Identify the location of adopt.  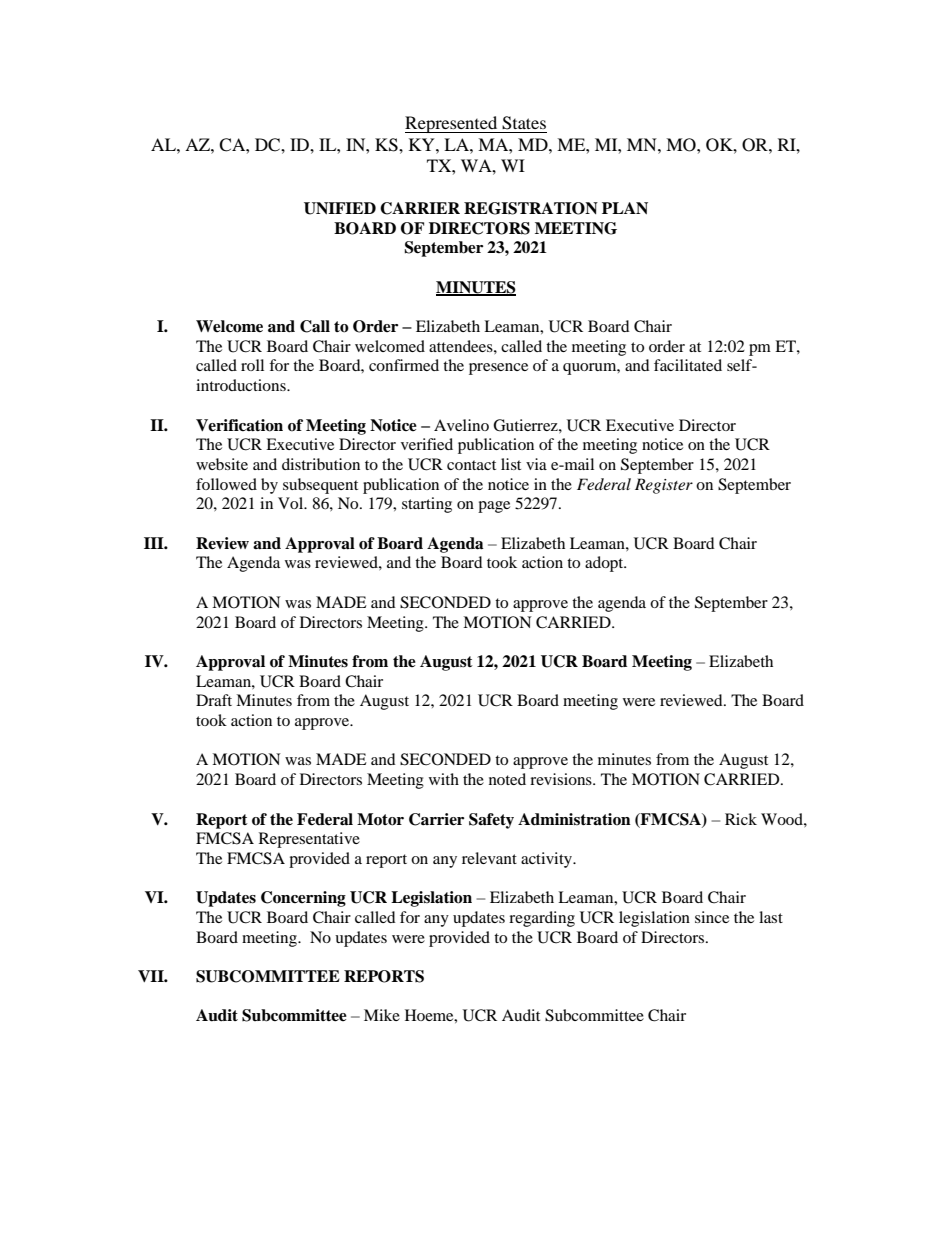
(605, 564).
